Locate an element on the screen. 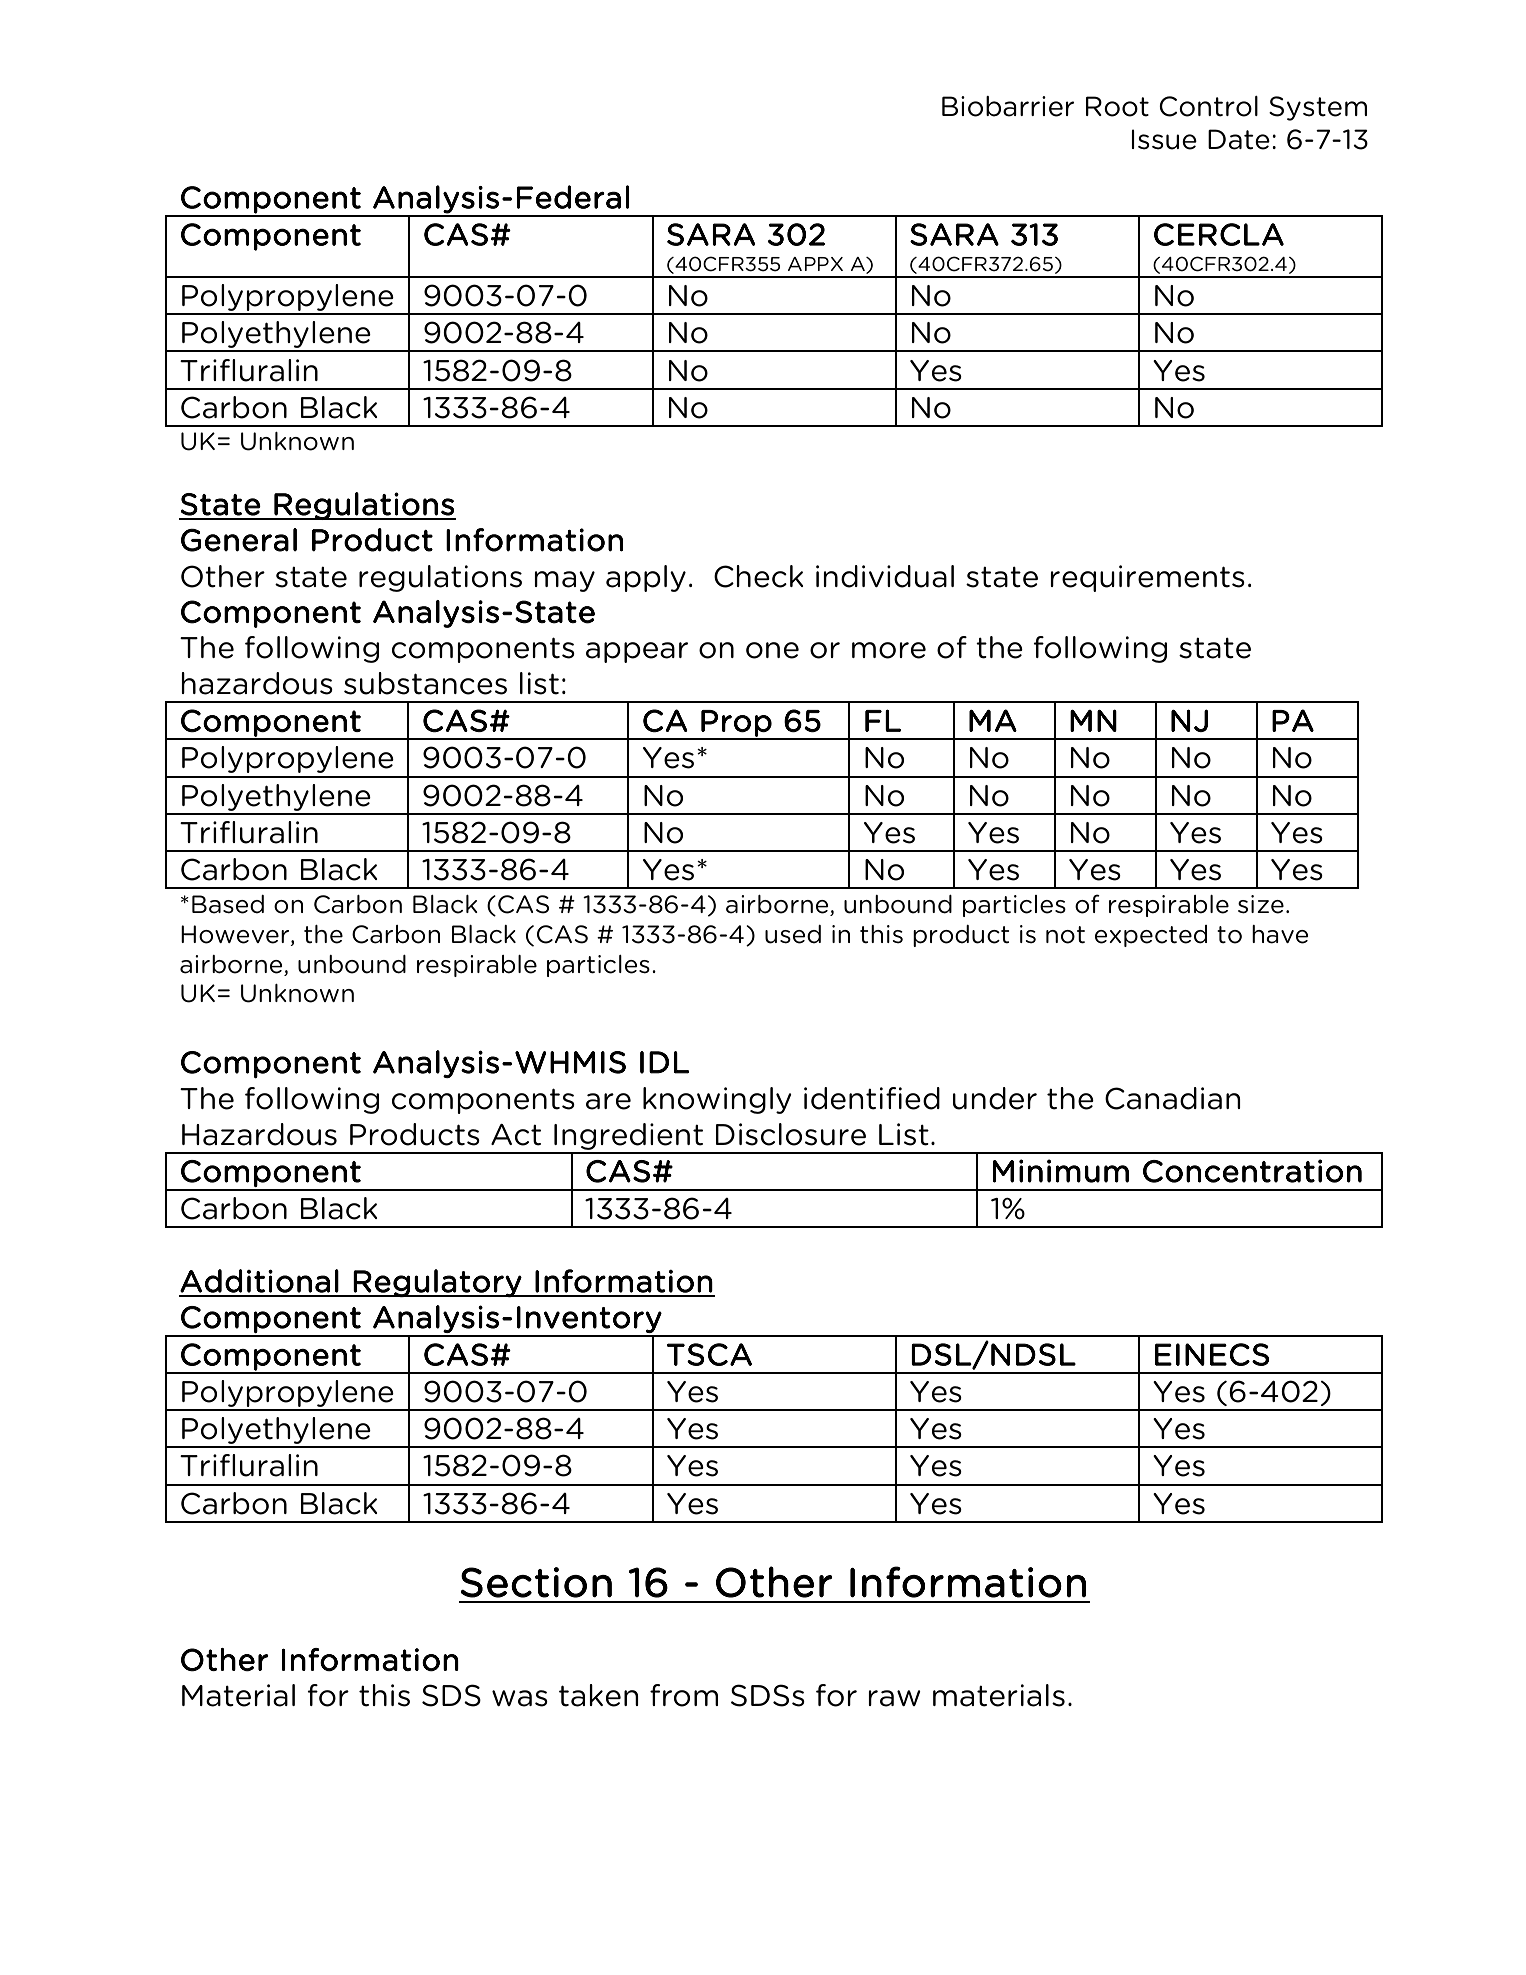 Image resolution: width=1526 pixels, height=1975 pixels. used is located at coordinates (793, 934).
